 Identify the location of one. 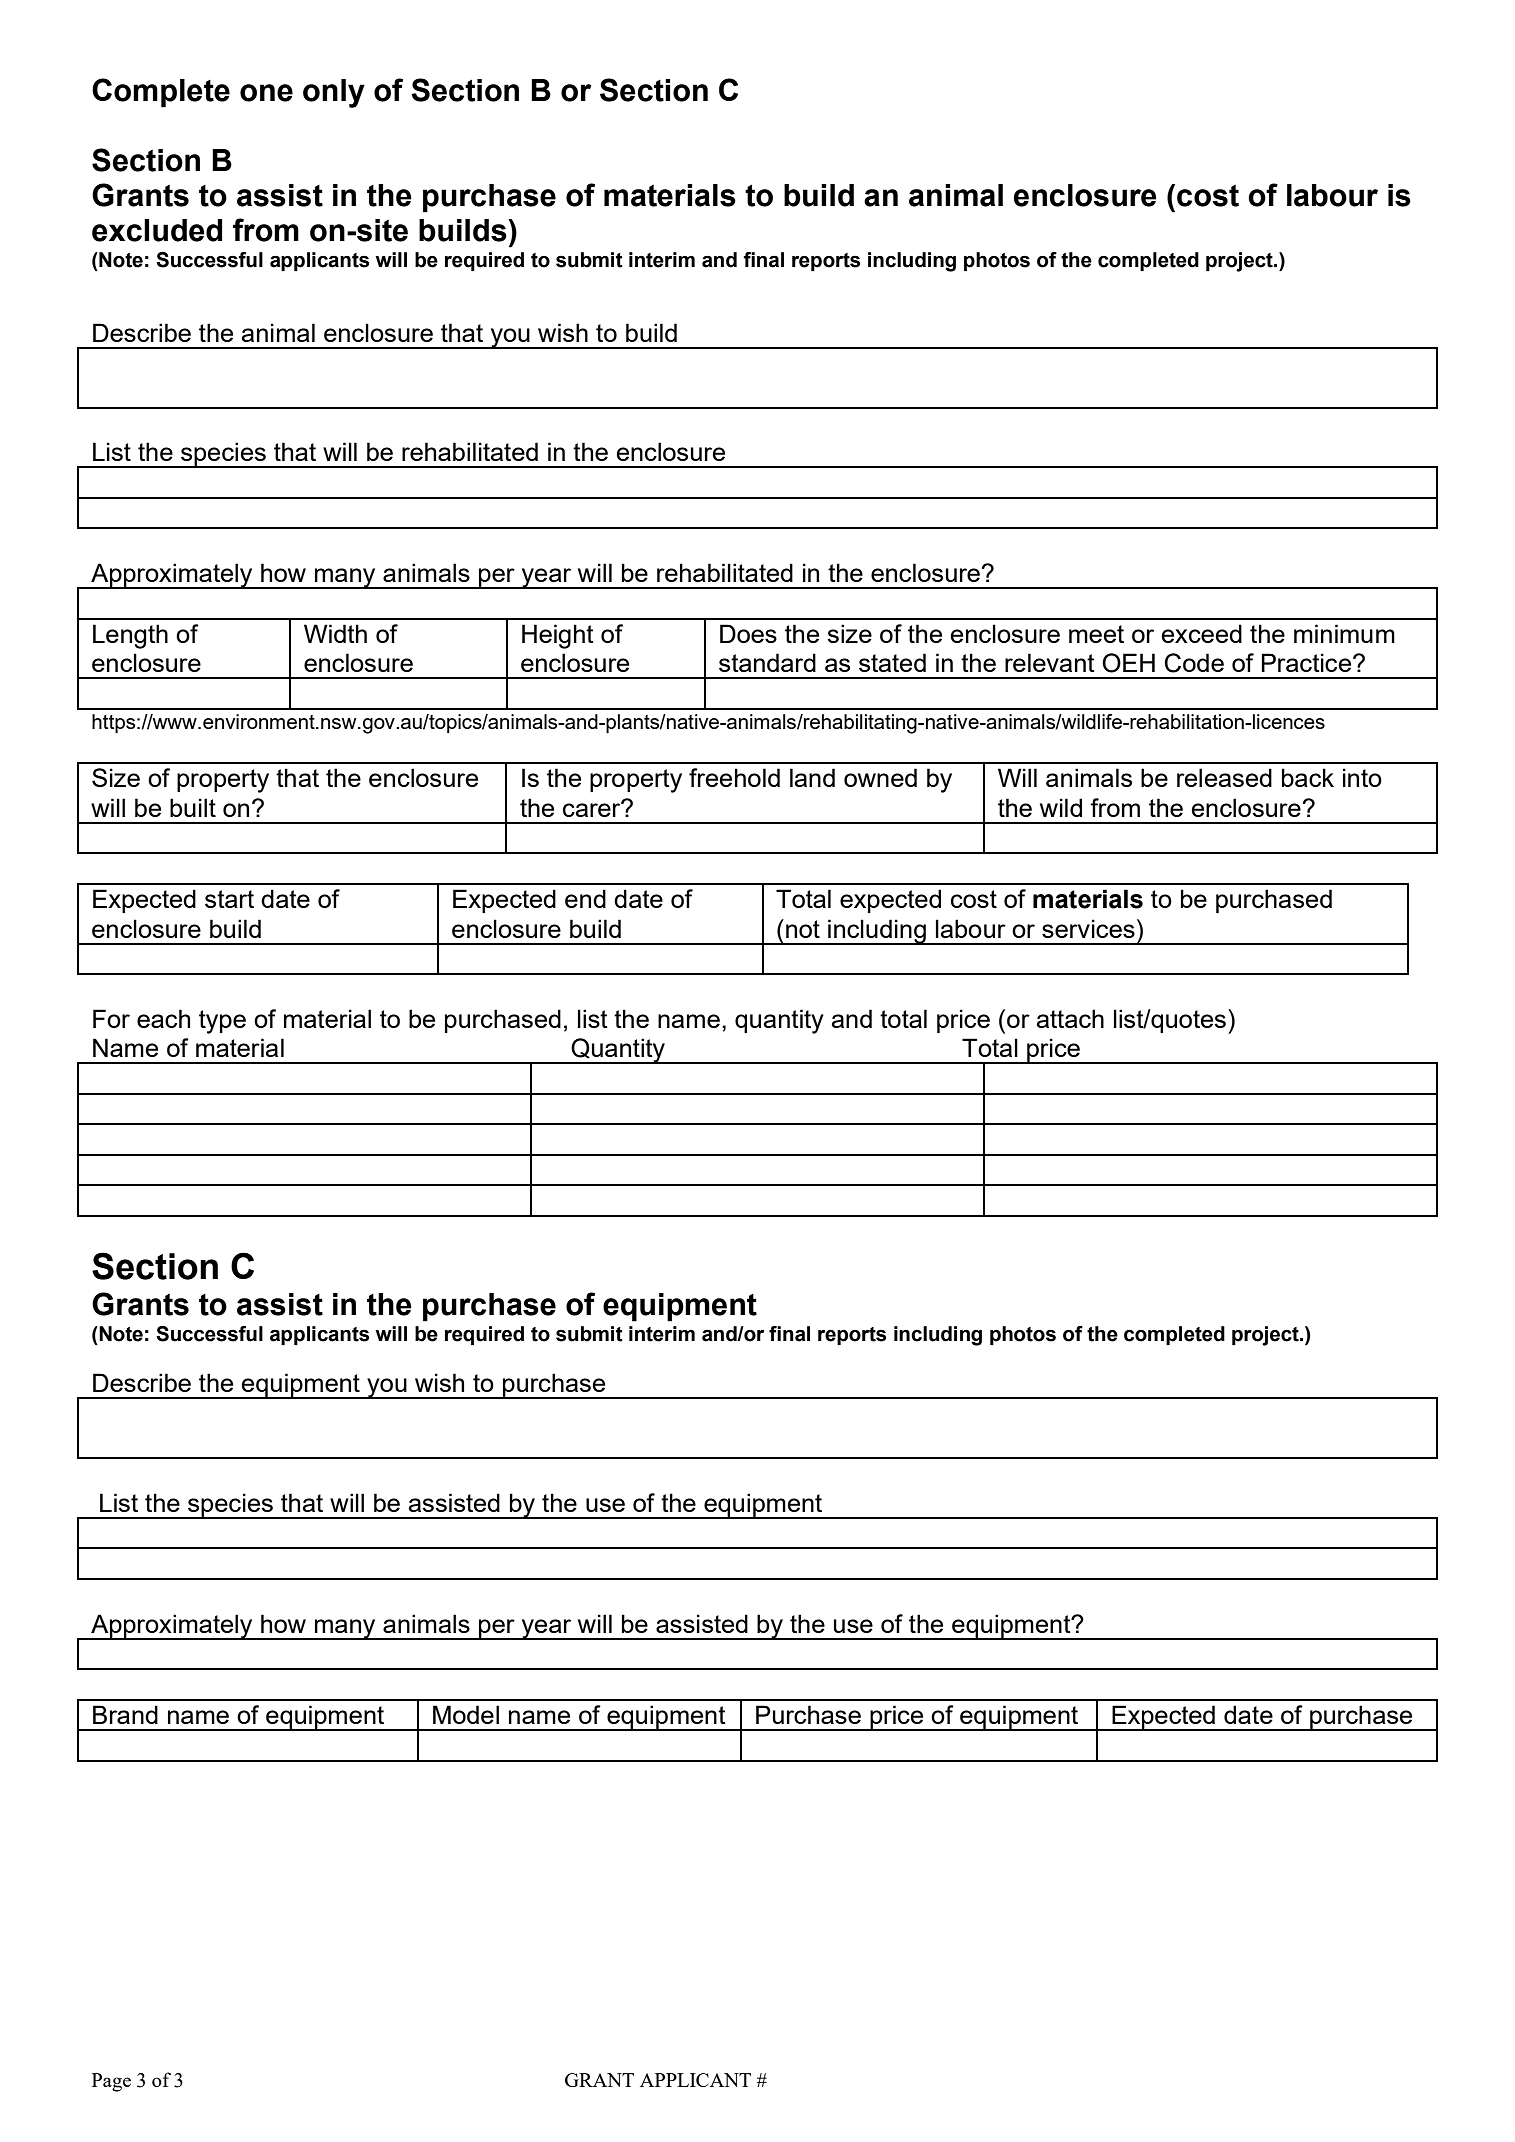
(266, 93).
